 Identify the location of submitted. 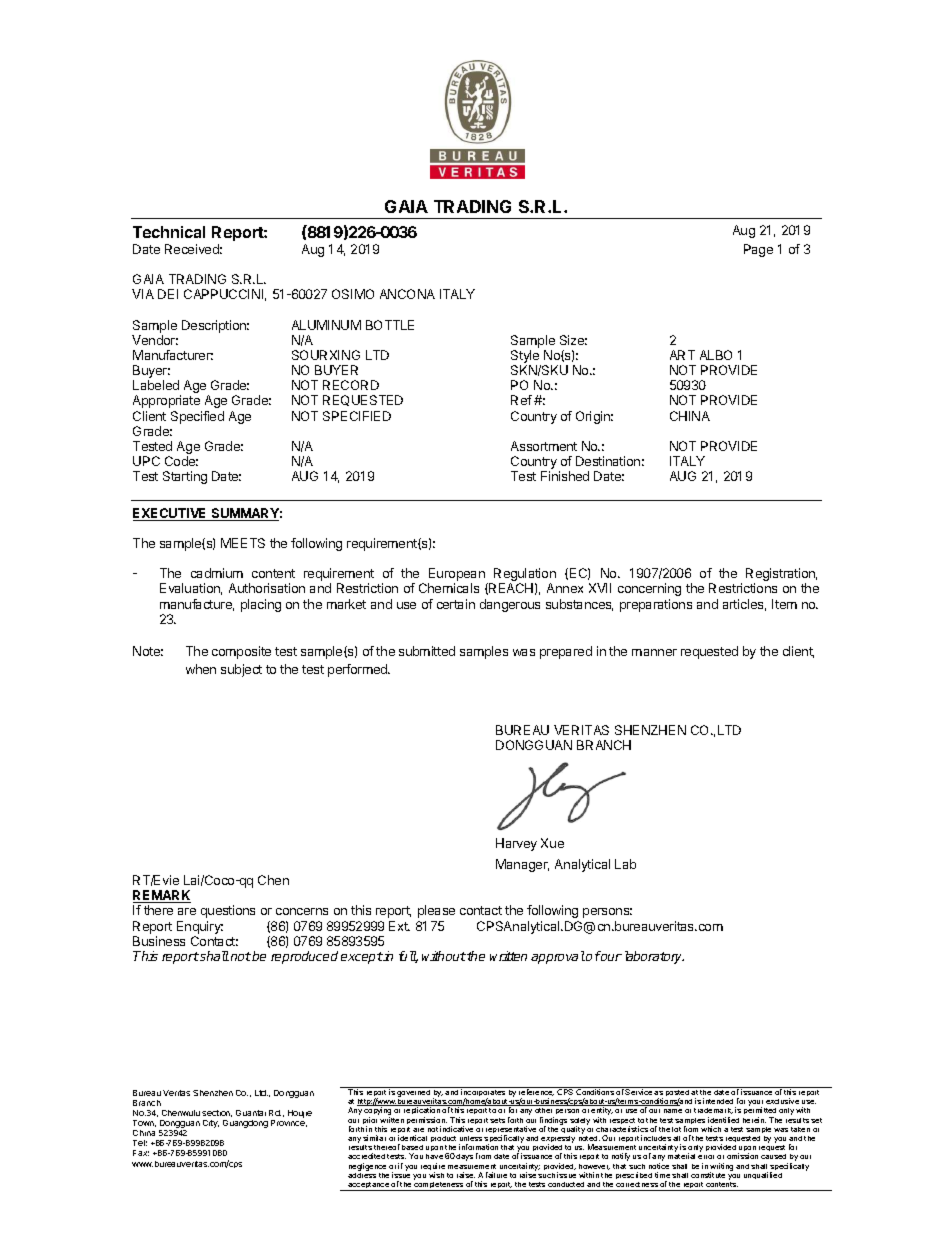
(427, 651).
